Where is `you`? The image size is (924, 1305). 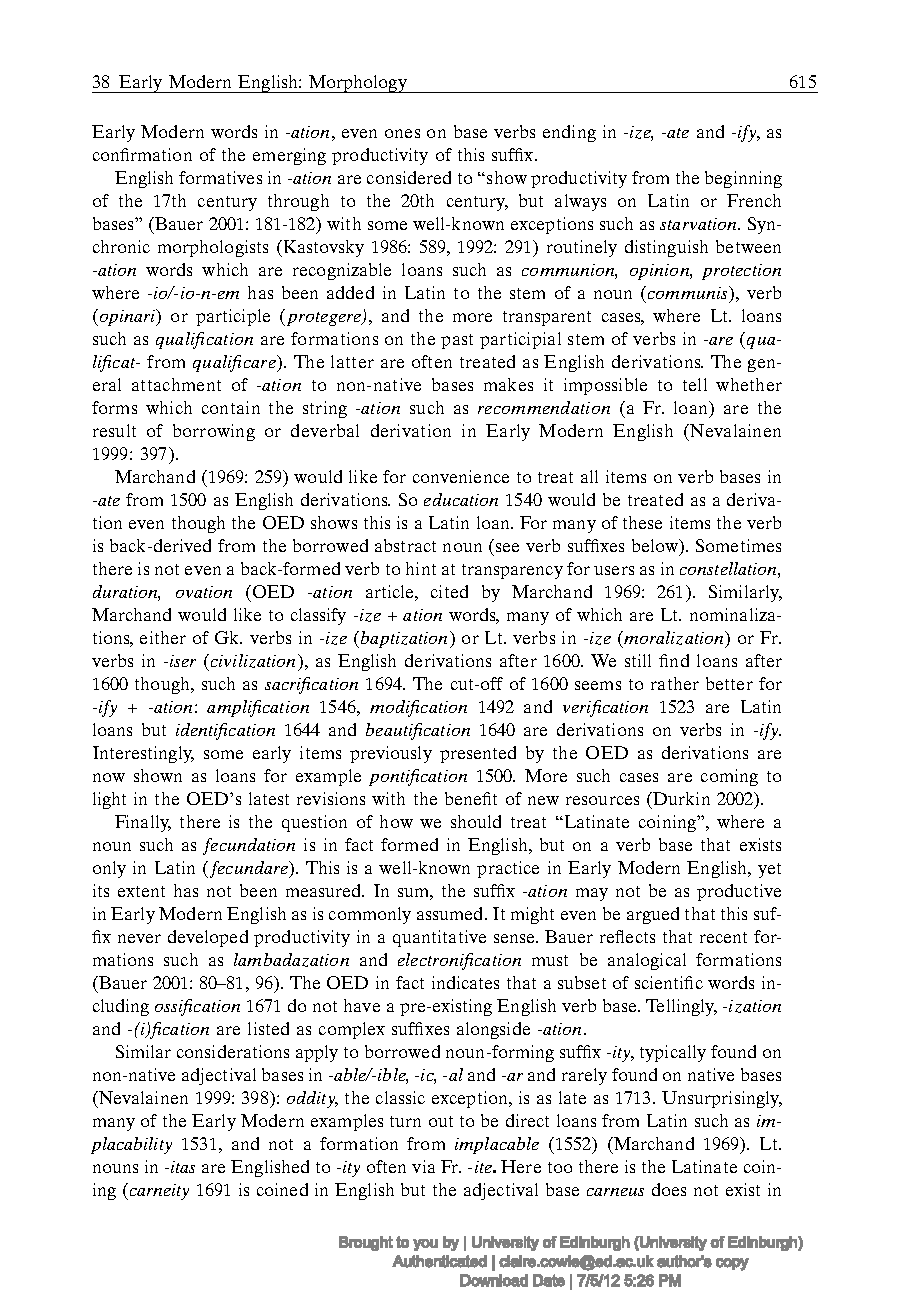 you is located at coordinates (425, 1245).
